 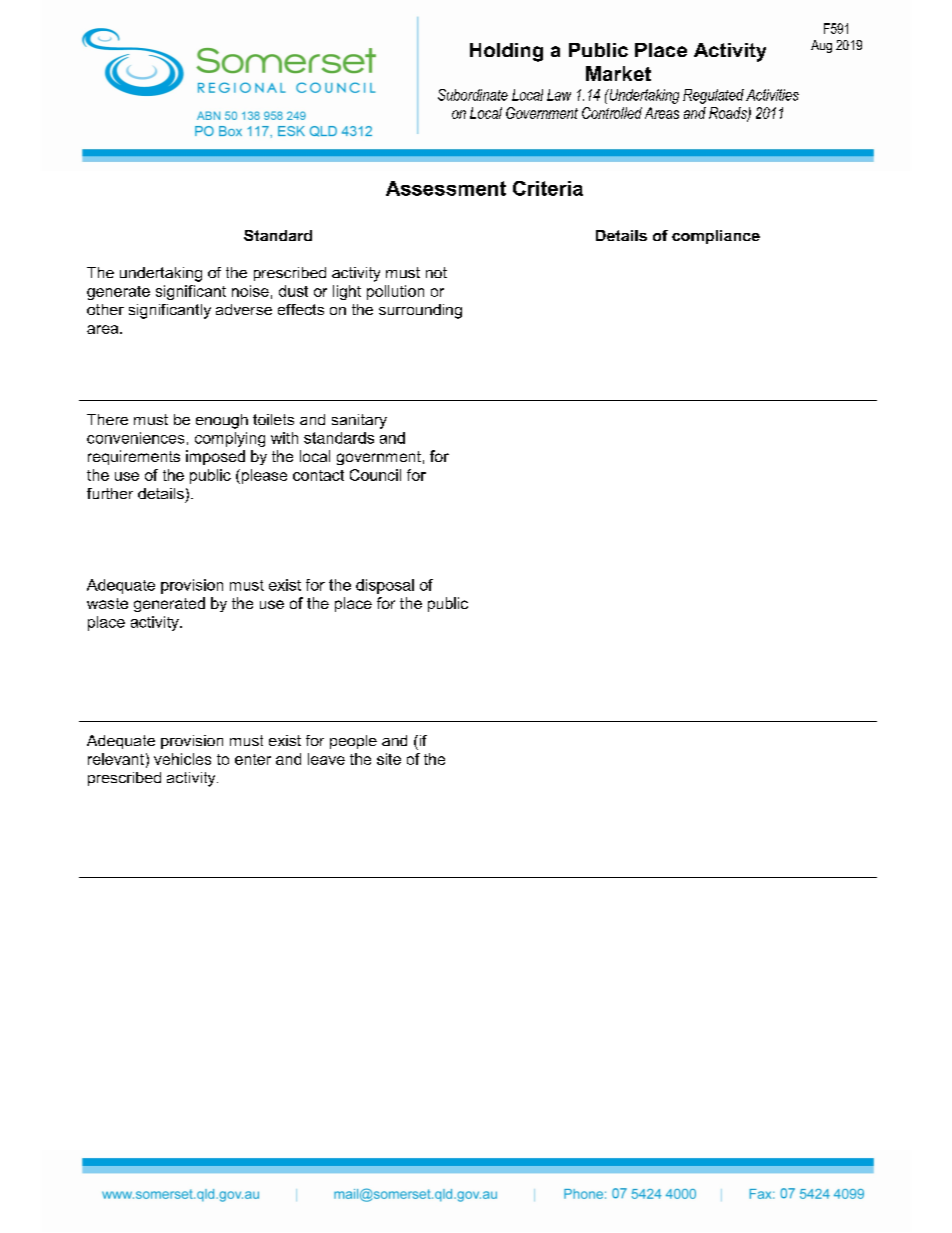 What do you see at coordinates (506, 52) in the screenshot?
I see `Holding` at bounding box center [506, 52].
